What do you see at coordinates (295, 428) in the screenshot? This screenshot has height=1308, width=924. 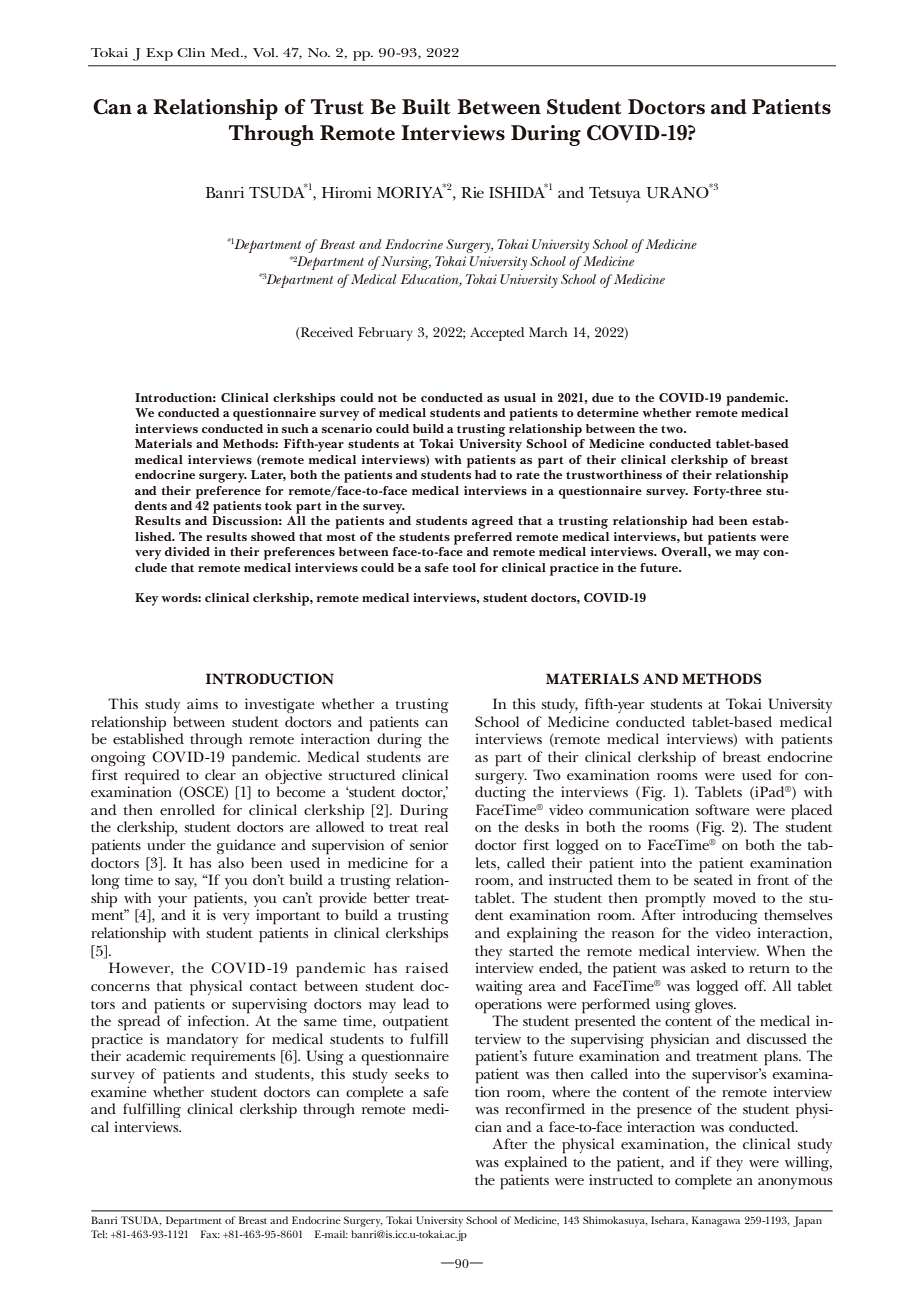 I see `such` at bounding box center [295, 428].
